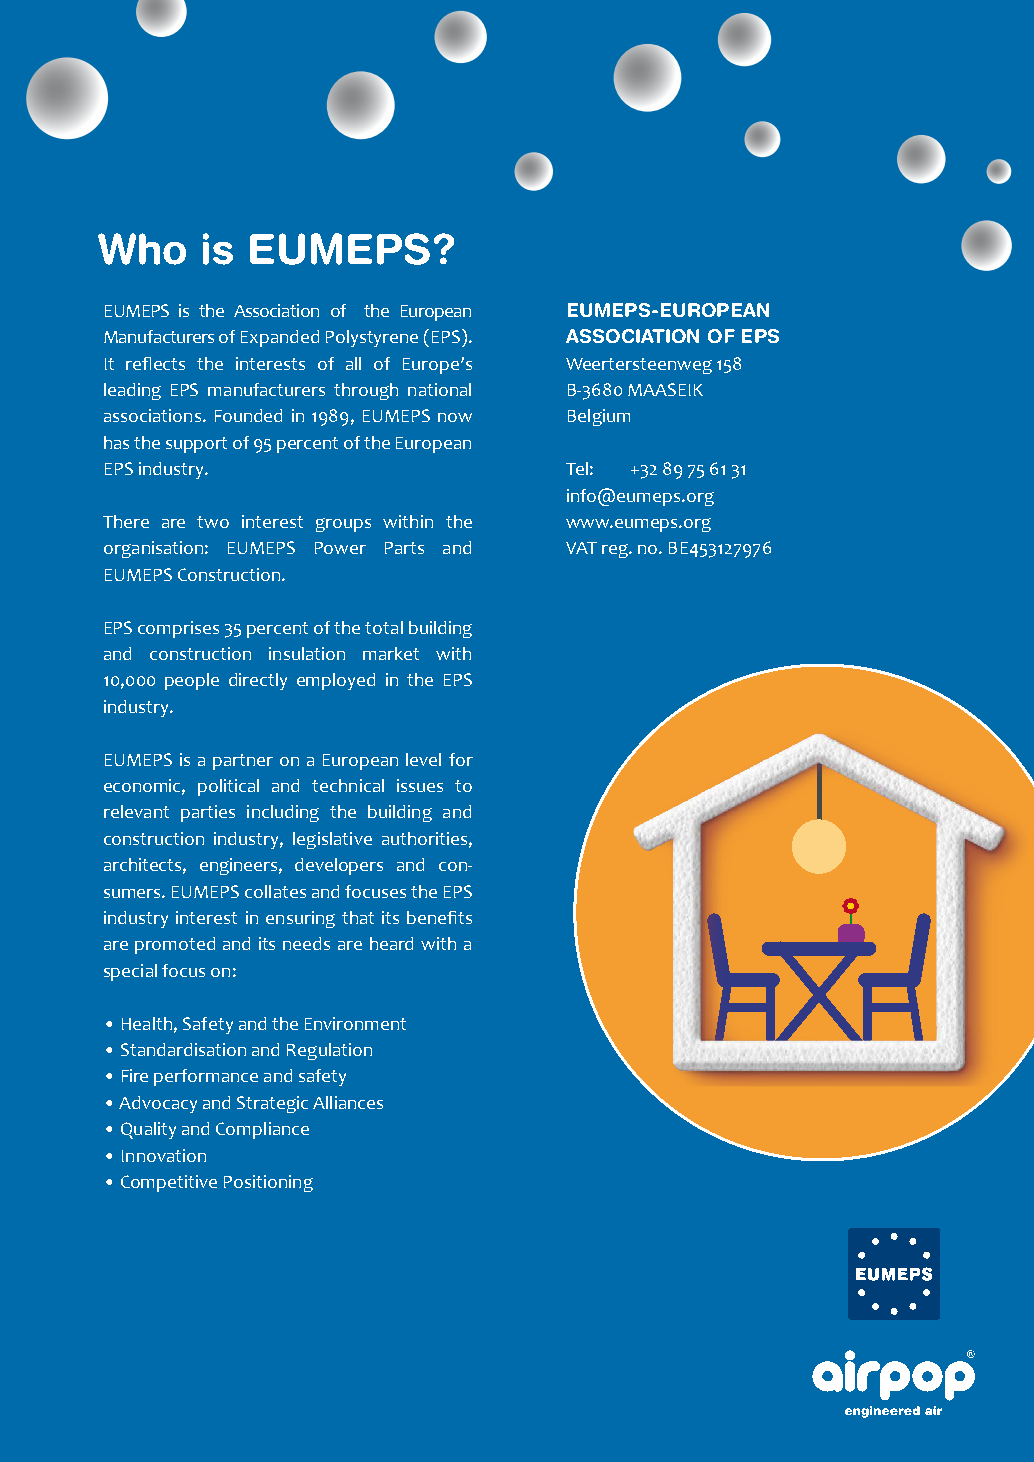  Describe the element at coordinates (366, 391) in the page. I see `through` at that location.
